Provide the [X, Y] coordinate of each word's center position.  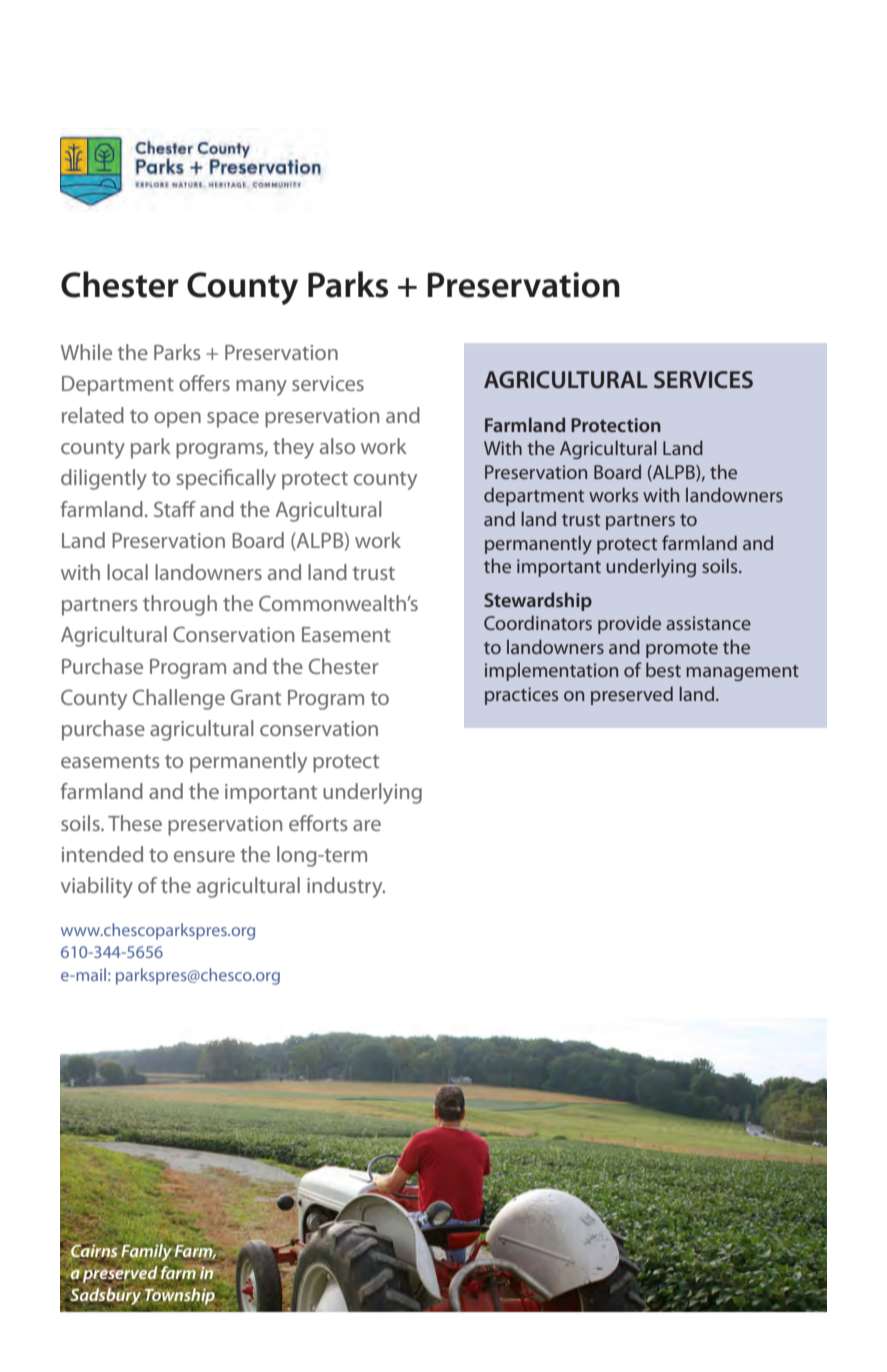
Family [145, 1251]
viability [97, 887]
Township [179, 1296]
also [337, 446]
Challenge [179, 699]
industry [346, 887]
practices [521, 696]
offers [204, 383]
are [367, 825]
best [663, 669]
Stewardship [538, 601]
